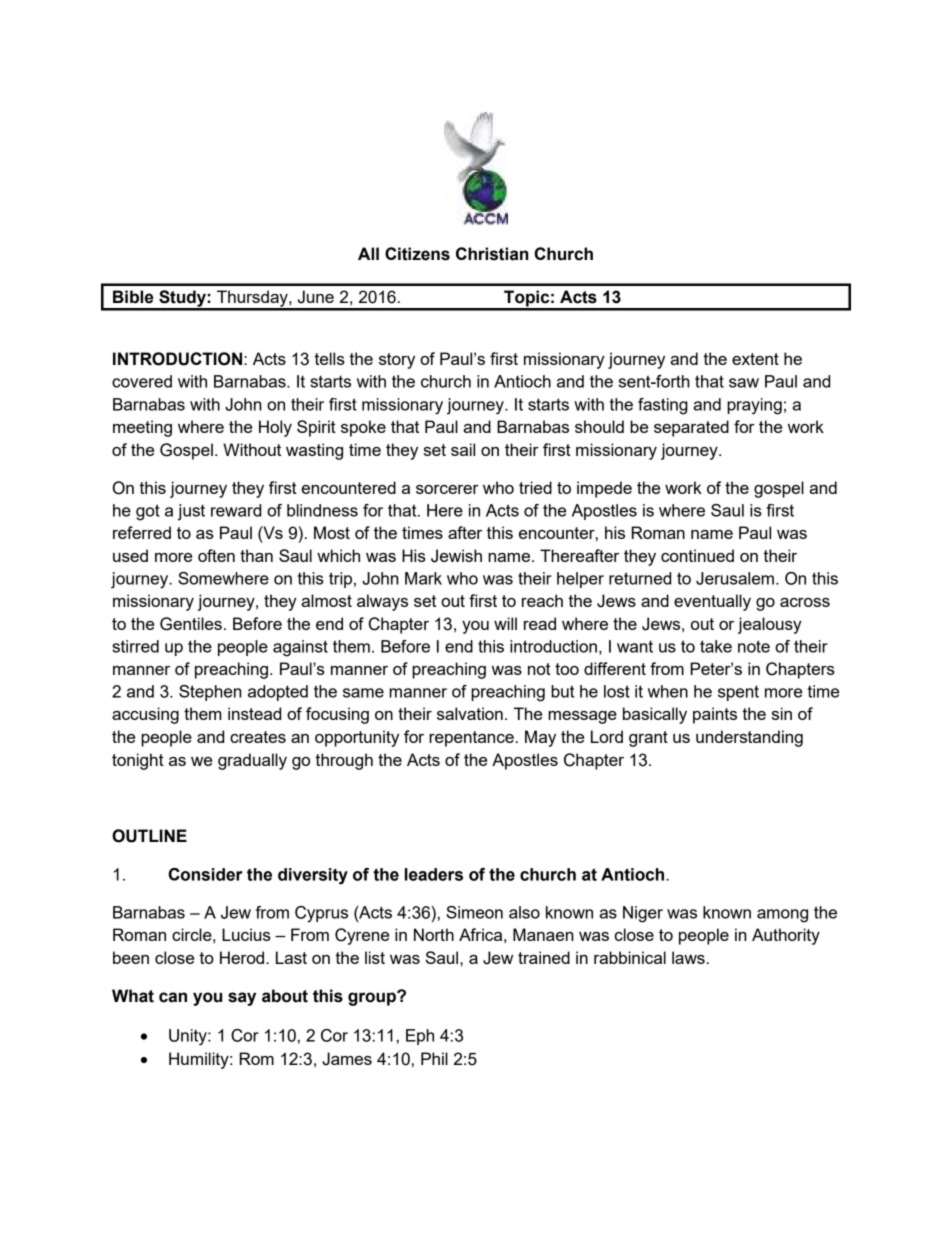  Describe the element at coordinates (471, 739) in the page. I see `repentance` at that location.
